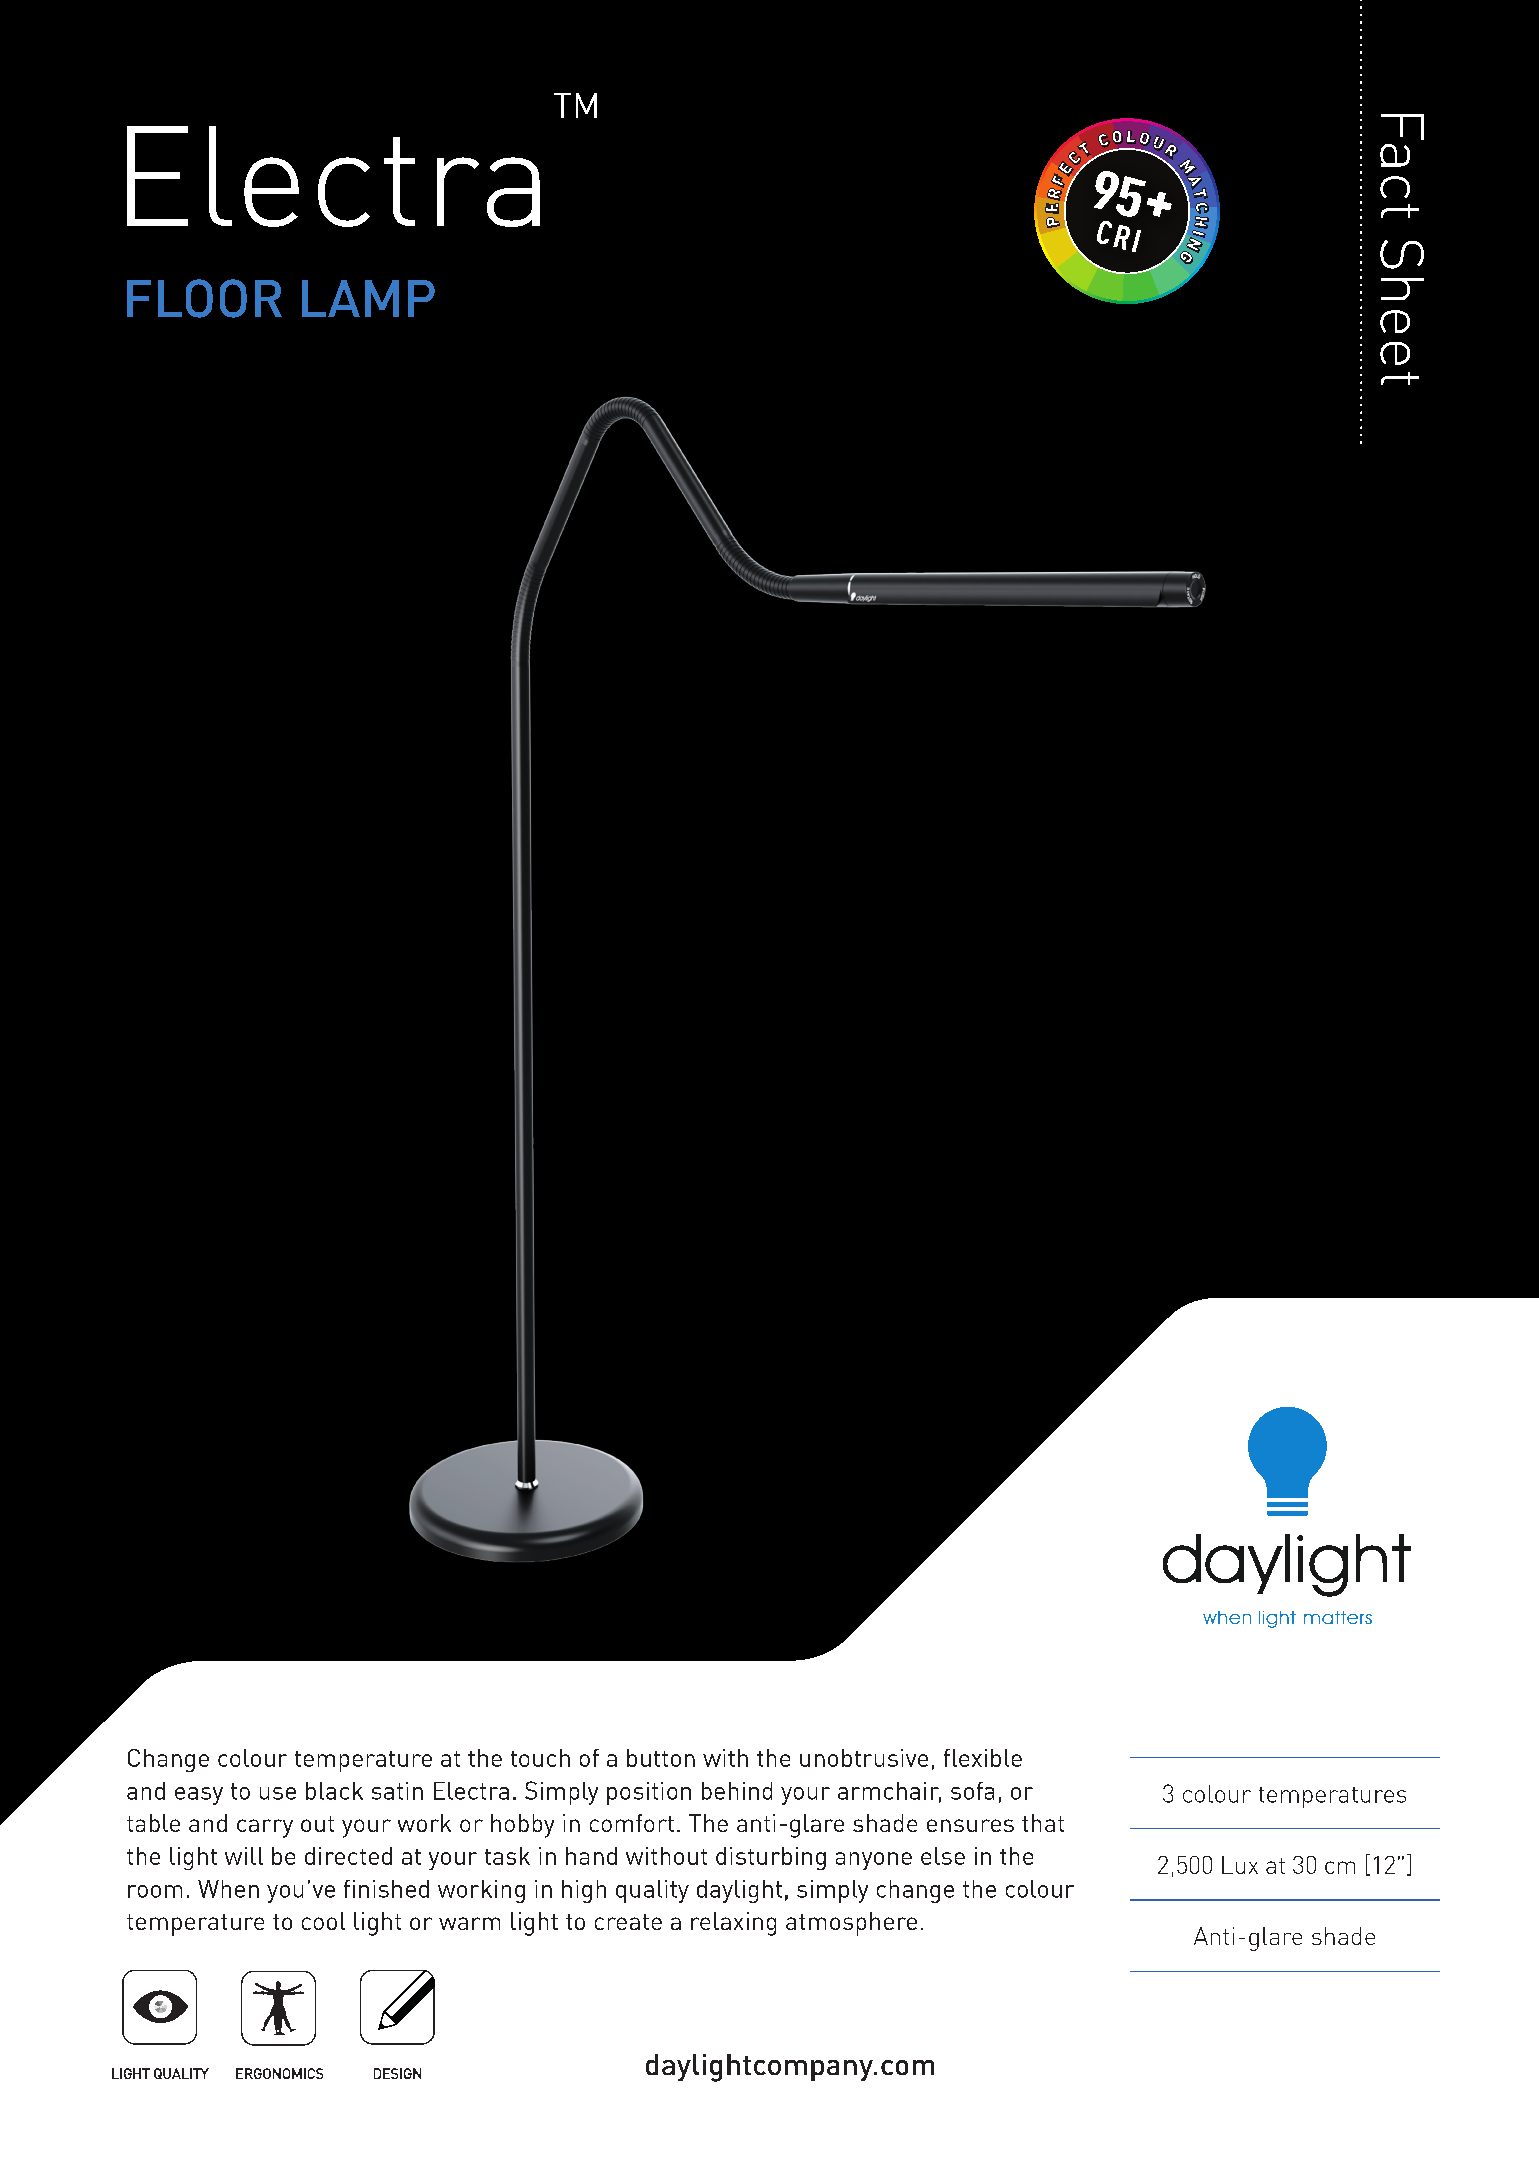  Describe the element at coordinates (864, 1758) in the screenshot. I see `unobtrusive` at that location.
